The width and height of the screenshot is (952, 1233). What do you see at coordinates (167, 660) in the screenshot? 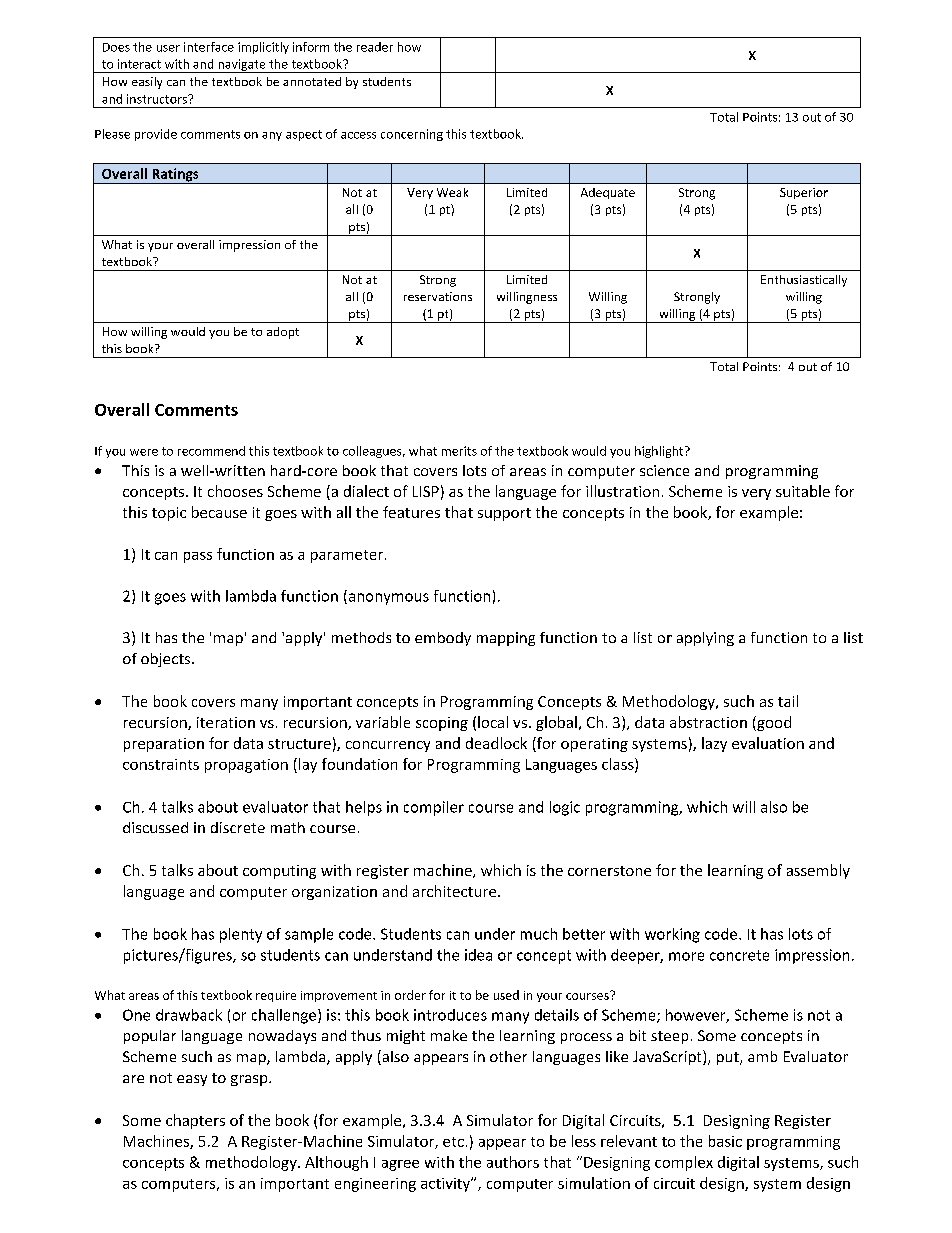
I see `objects` at bounding box center [167, 660].
